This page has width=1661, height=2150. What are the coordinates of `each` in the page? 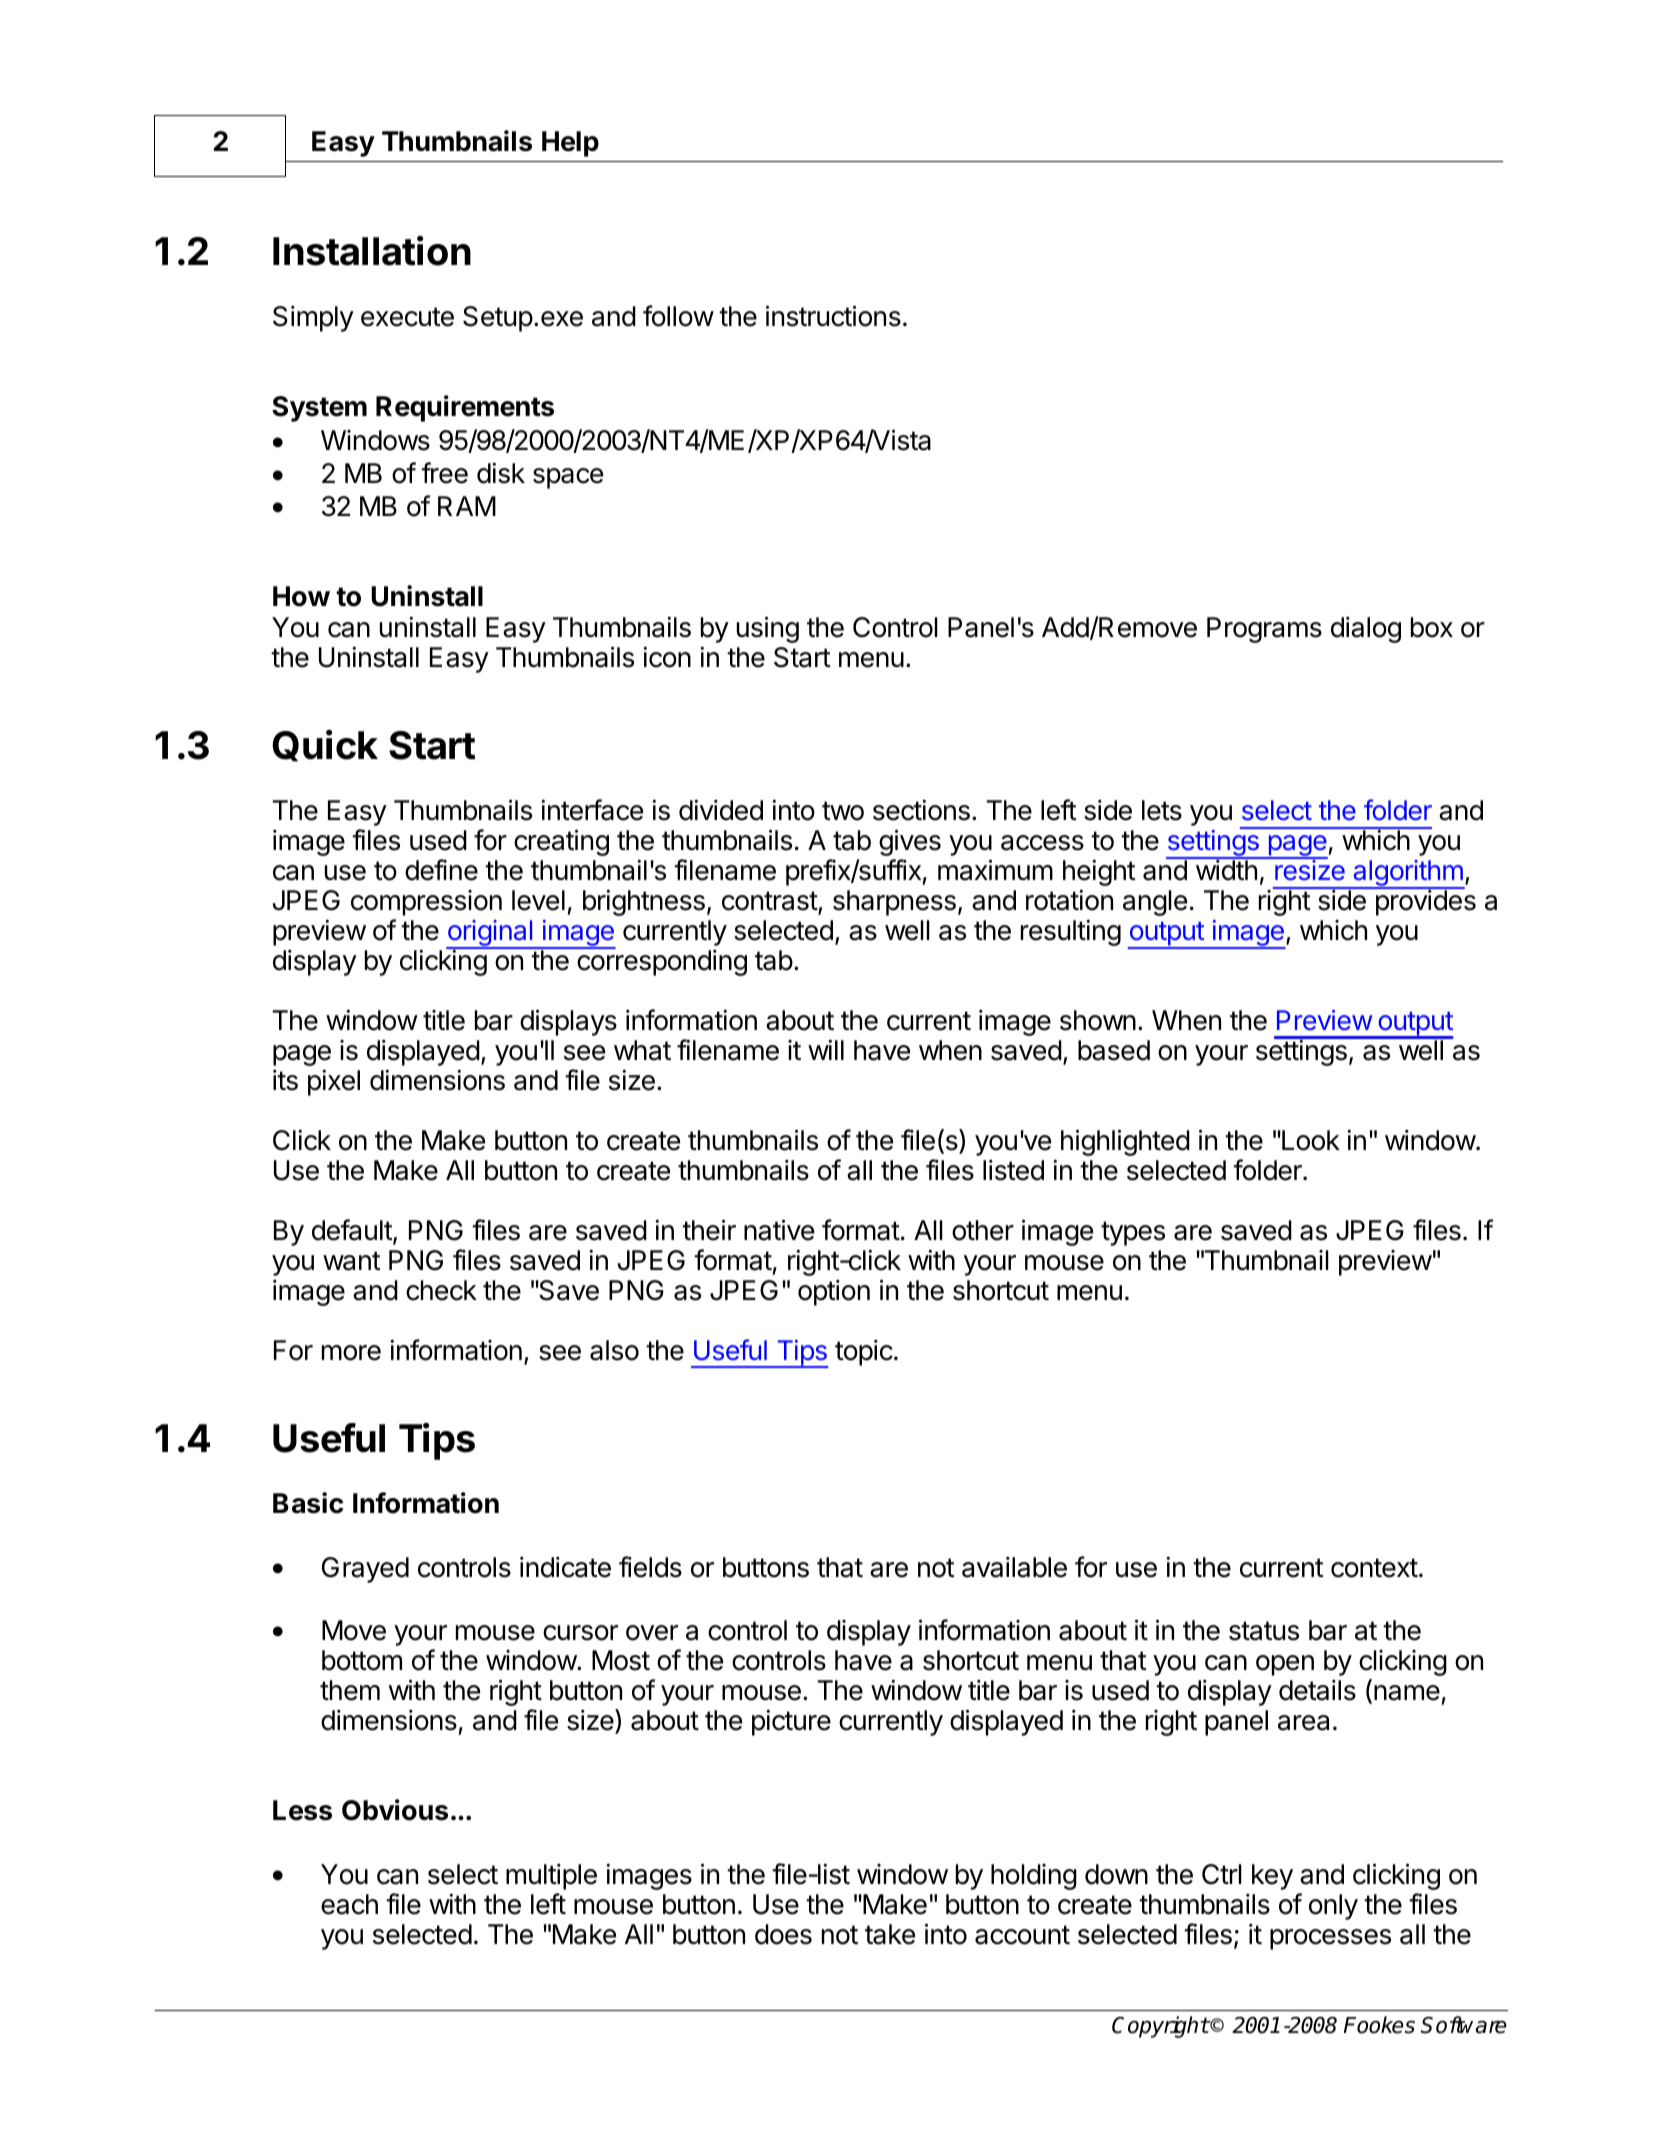 It's located at (349, 1904).
